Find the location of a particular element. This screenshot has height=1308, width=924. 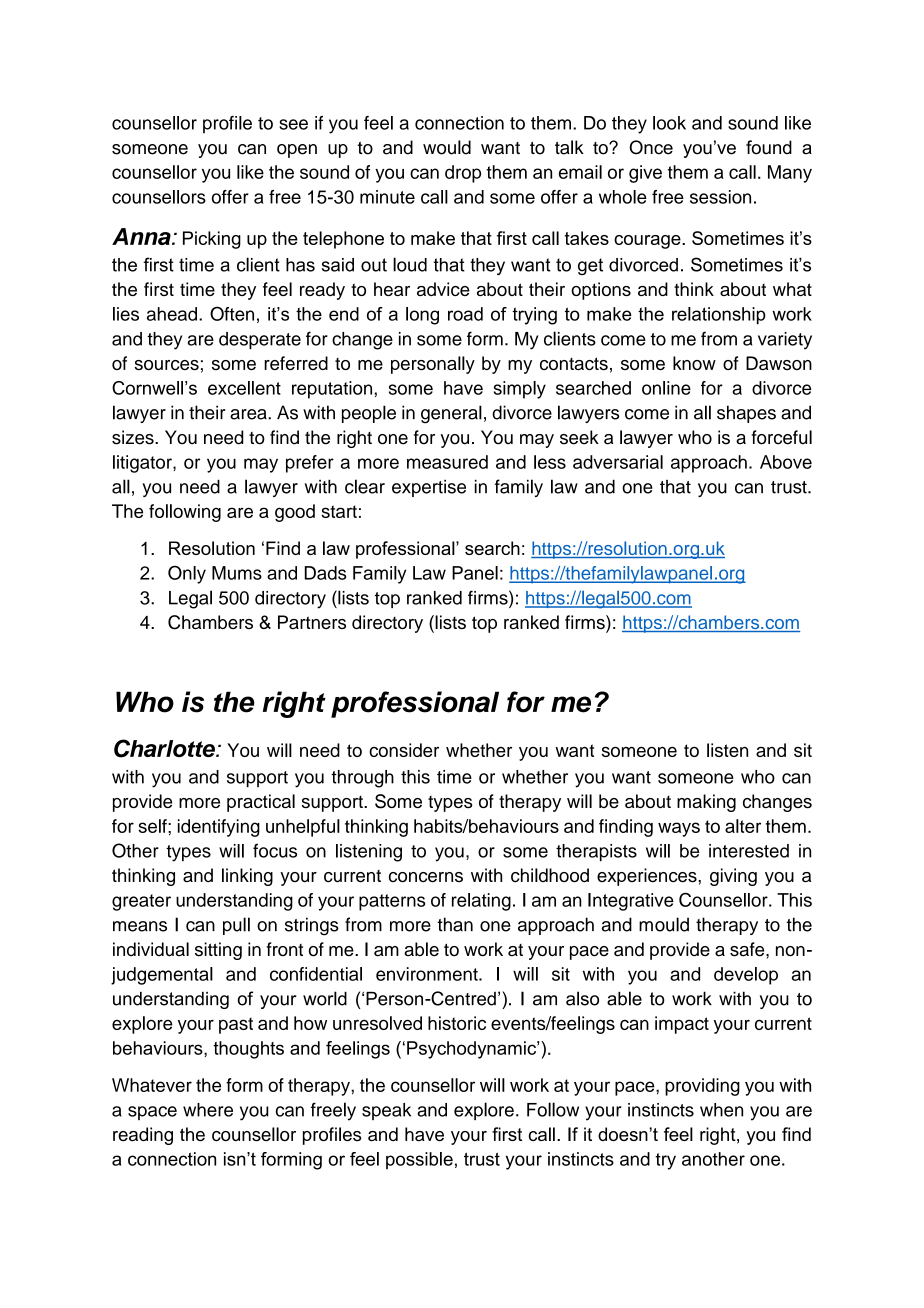

making is located at coordinates (706, 803).
